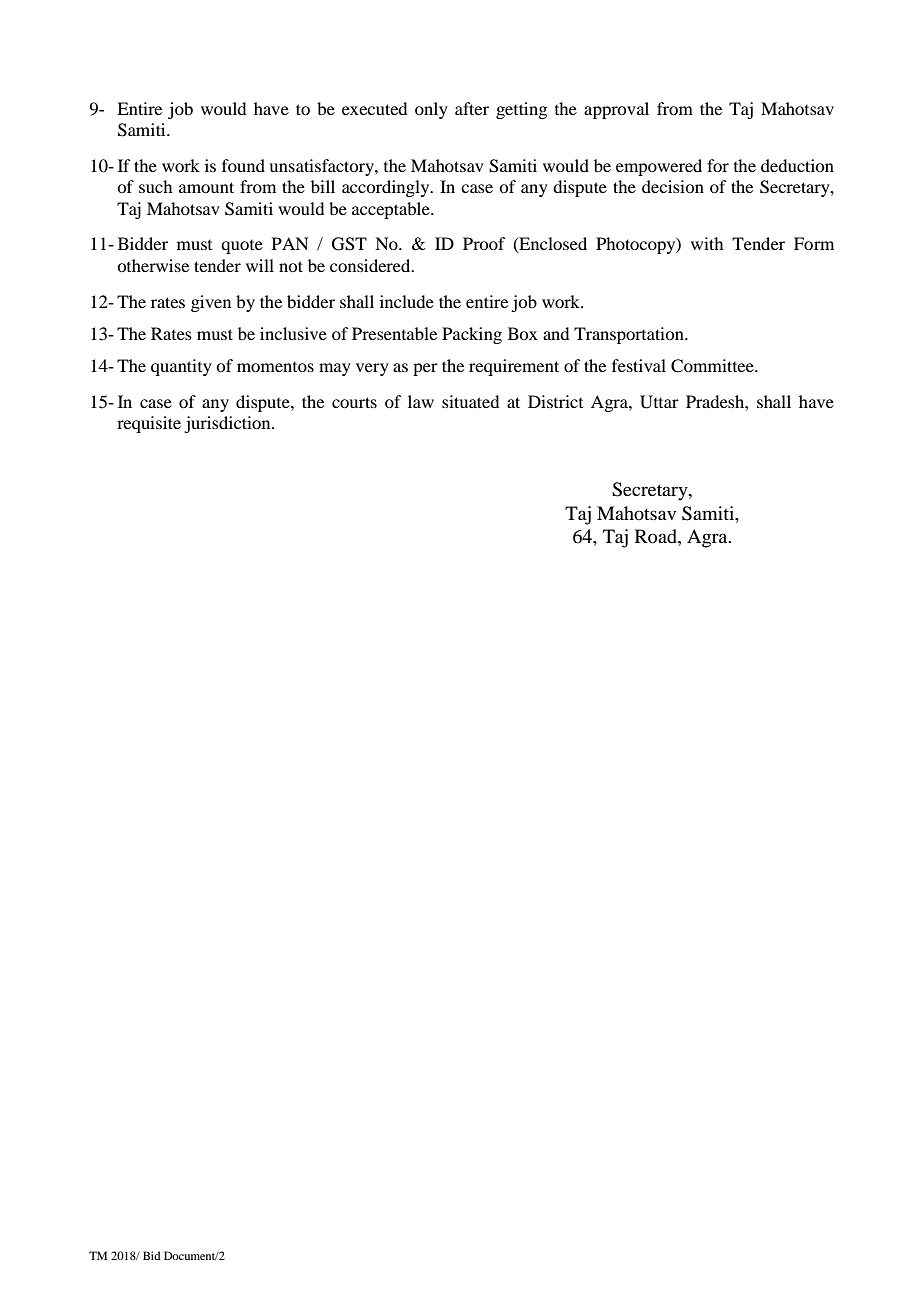  I want to click on situated, so click(470, 401).
